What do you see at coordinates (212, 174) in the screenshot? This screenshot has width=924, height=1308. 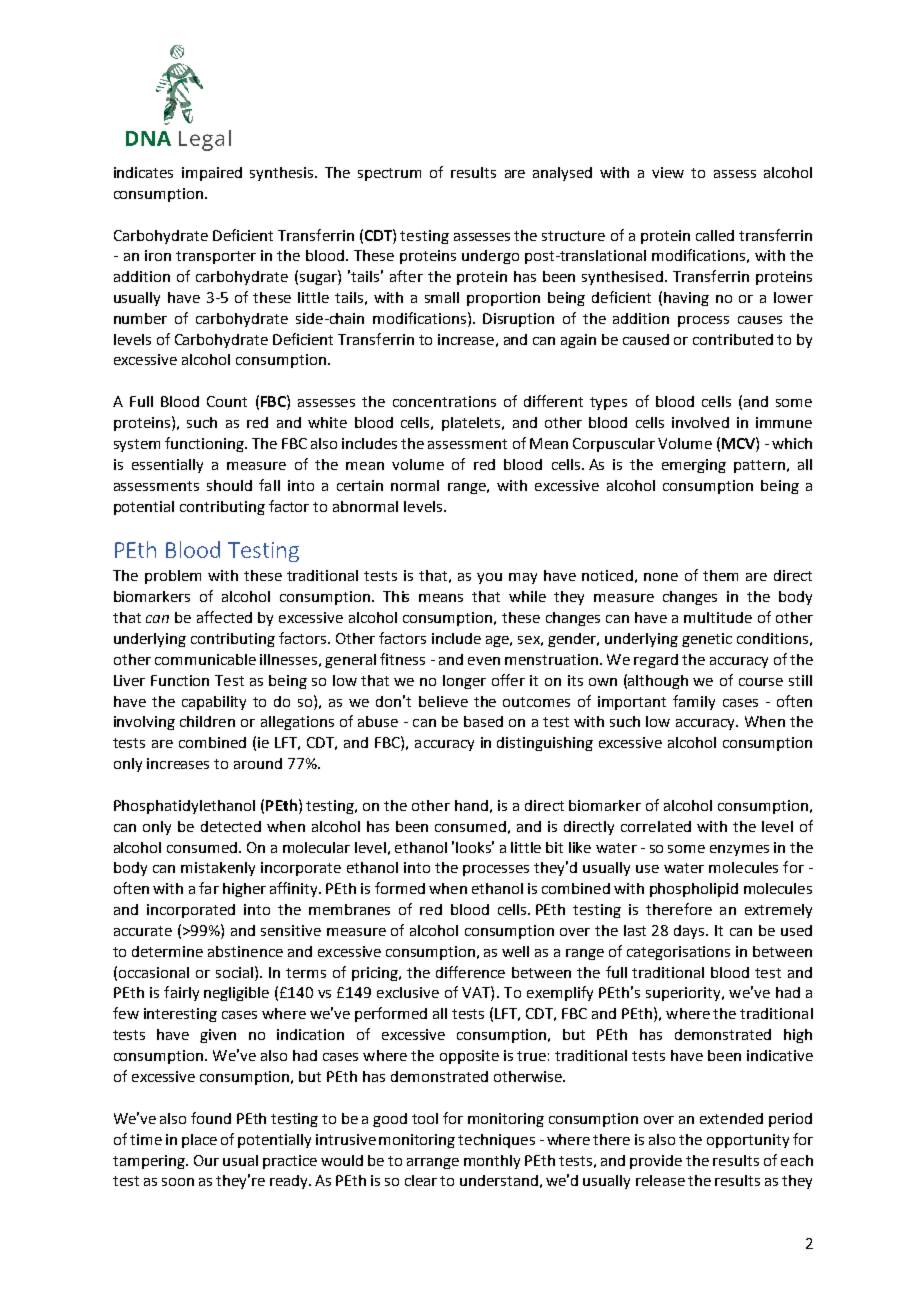 I see `impaired` at bounding box center [212, 174].
